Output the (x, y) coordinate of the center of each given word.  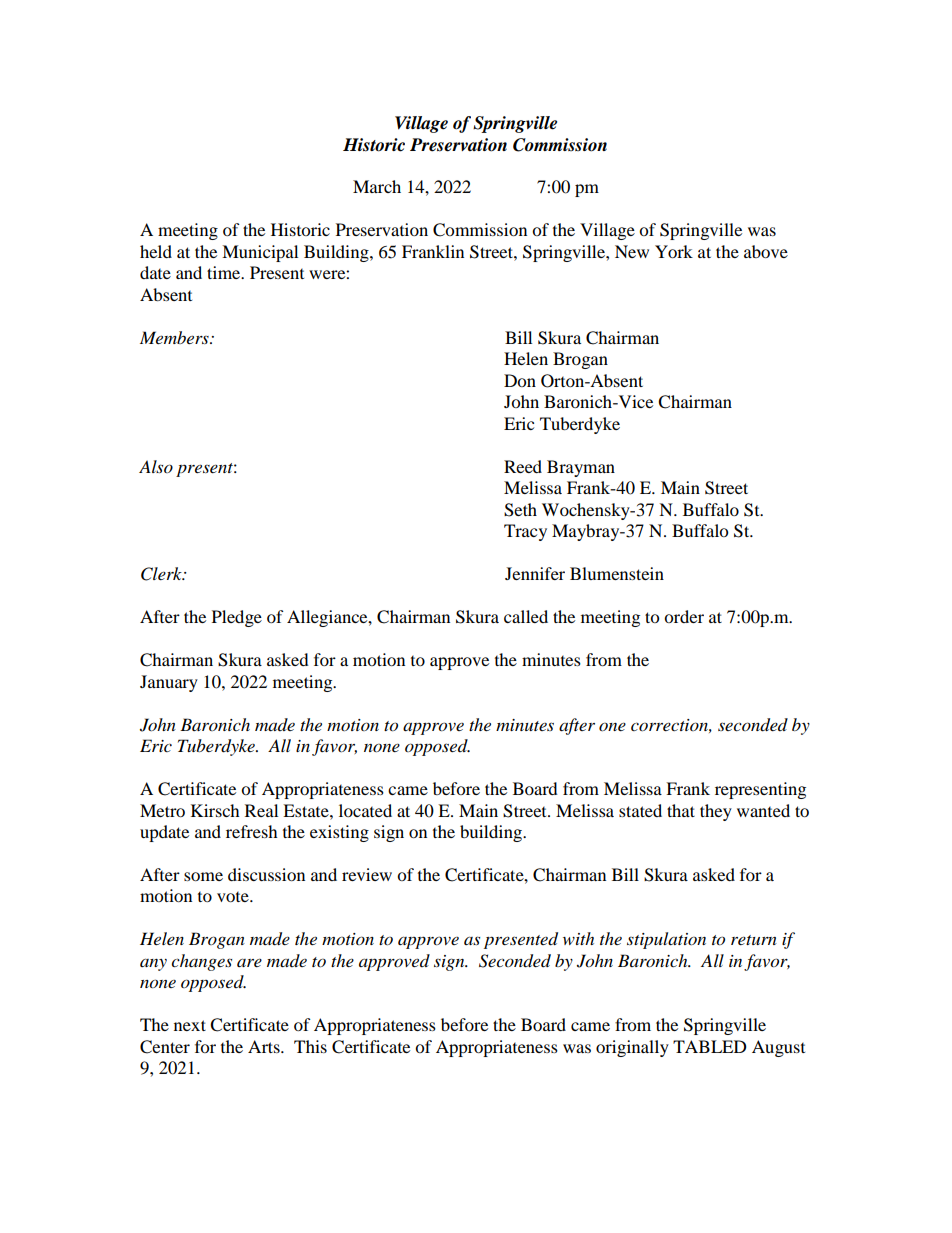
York (674, 251)
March (377, 186)
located (365, 810)
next (190, 1025)
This (310, 1046)
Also (156, 466)
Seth (520, 510)
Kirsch (215, 810)
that (681, 810)
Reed (523, 466)
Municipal (260, 253)
